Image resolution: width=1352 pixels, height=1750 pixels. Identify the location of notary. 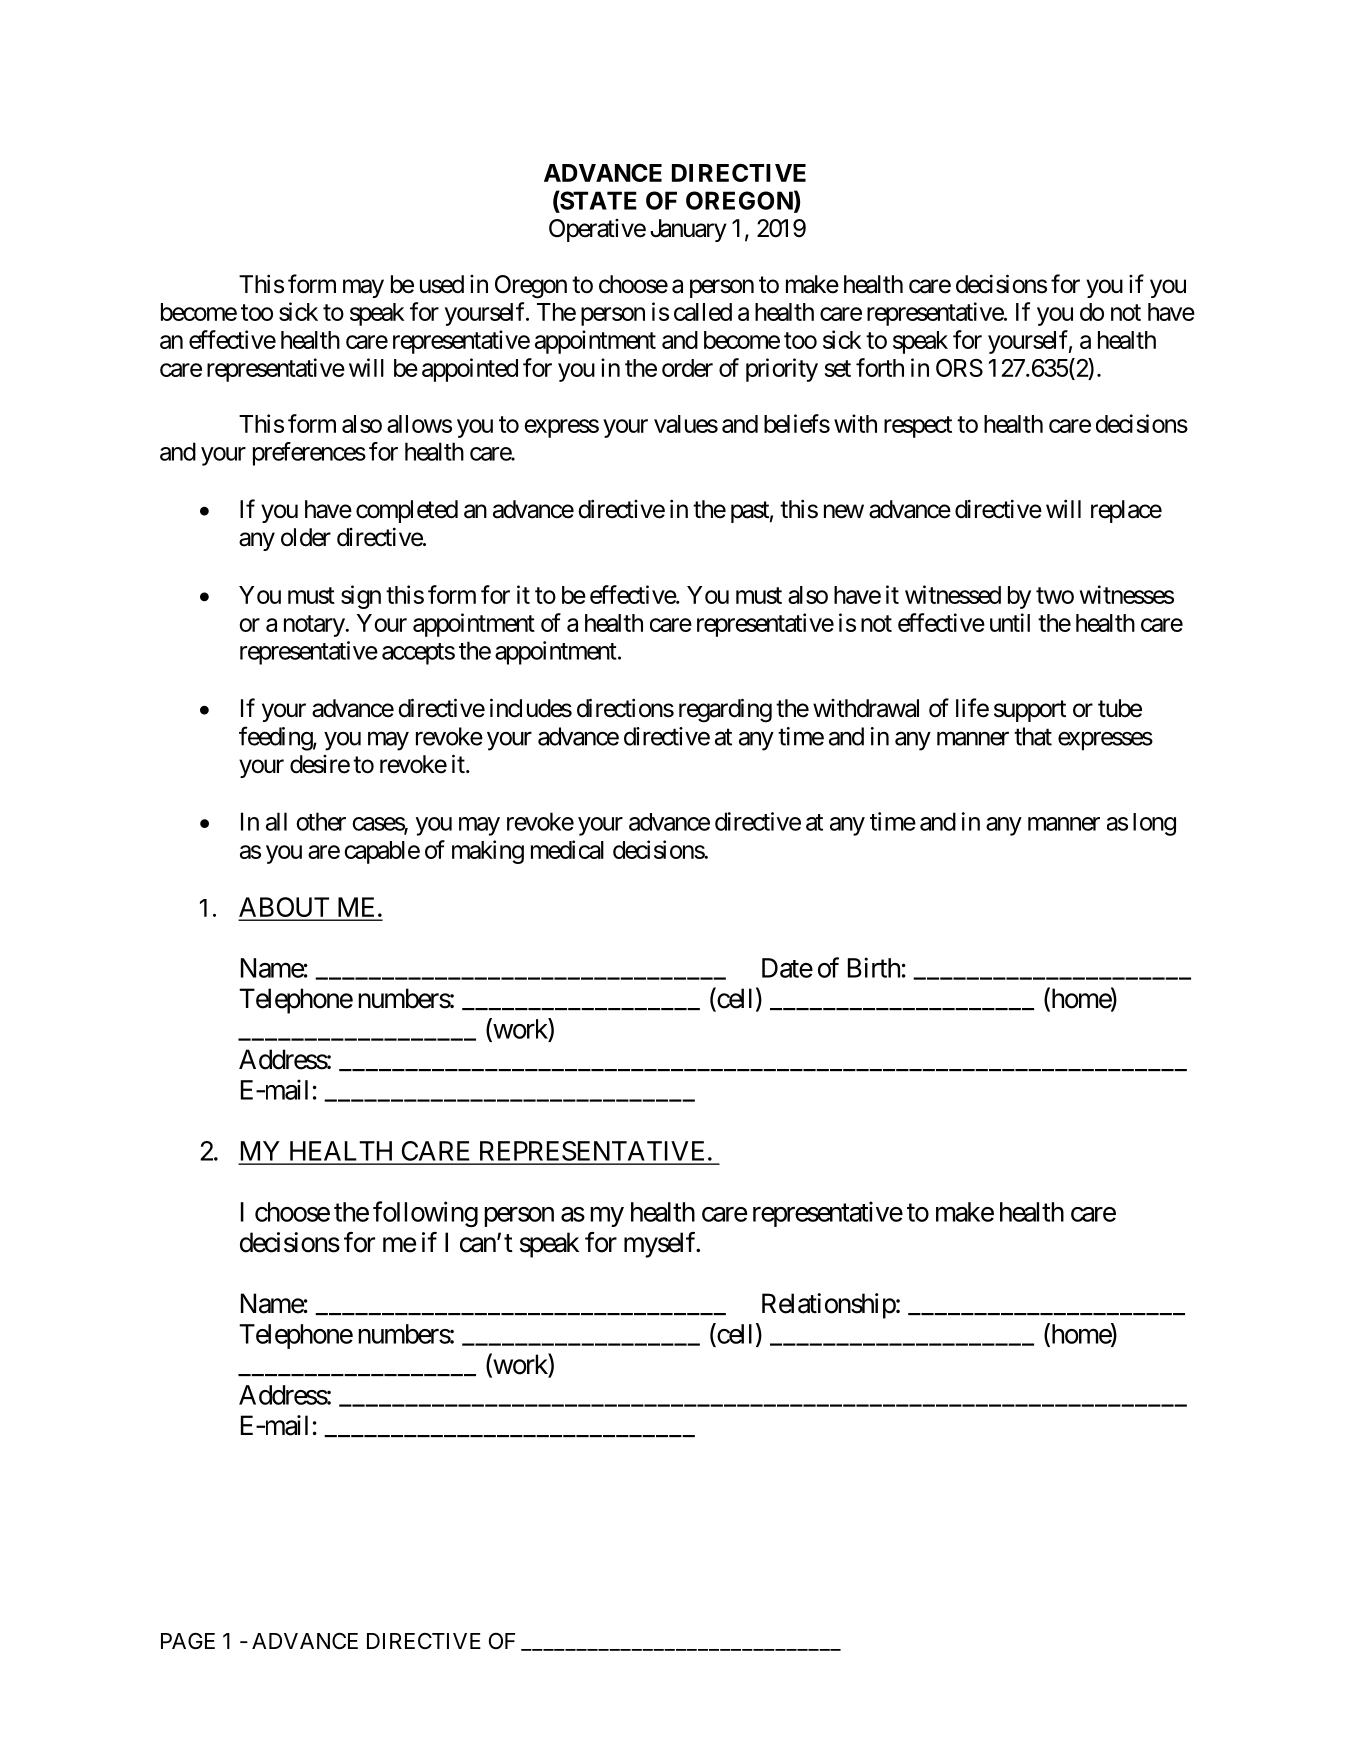
(315, 626).
